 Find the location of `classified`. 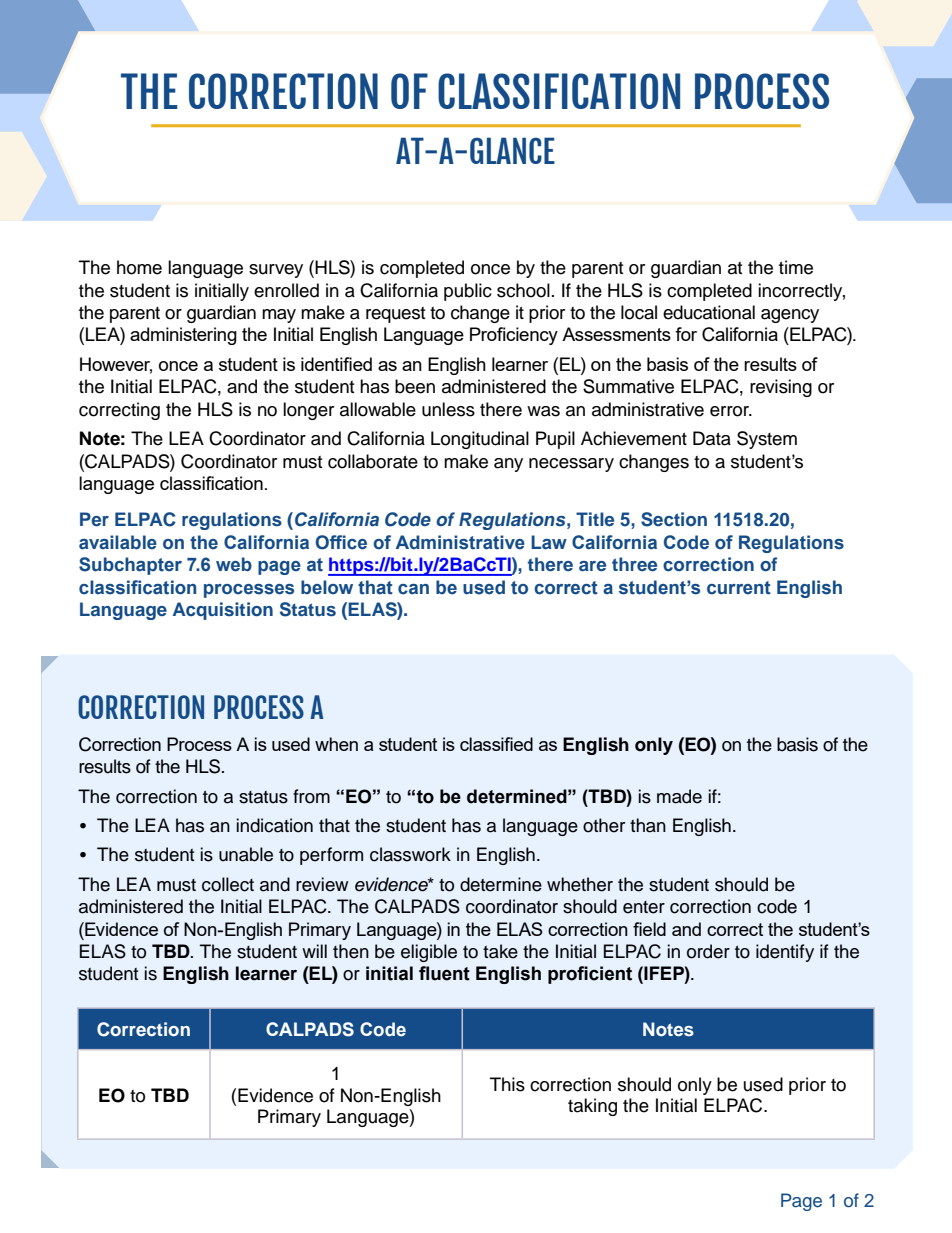

classified is located at coordinates (496, 744).
